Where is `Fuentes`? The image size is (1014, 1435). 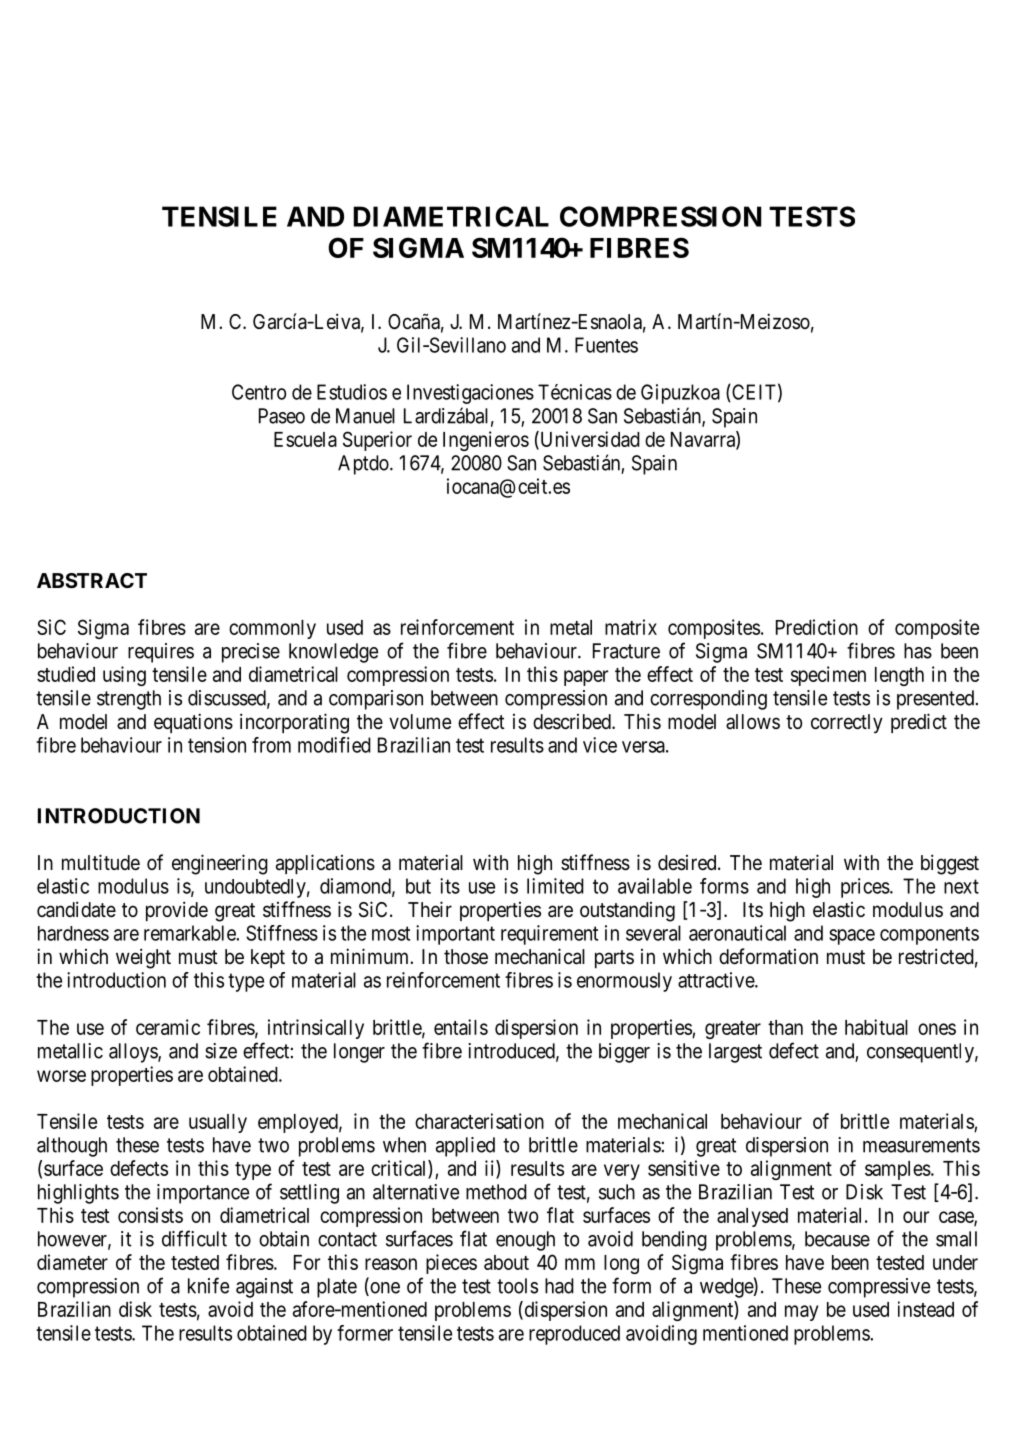 Fuentes is located at coordinates (606, 345).
